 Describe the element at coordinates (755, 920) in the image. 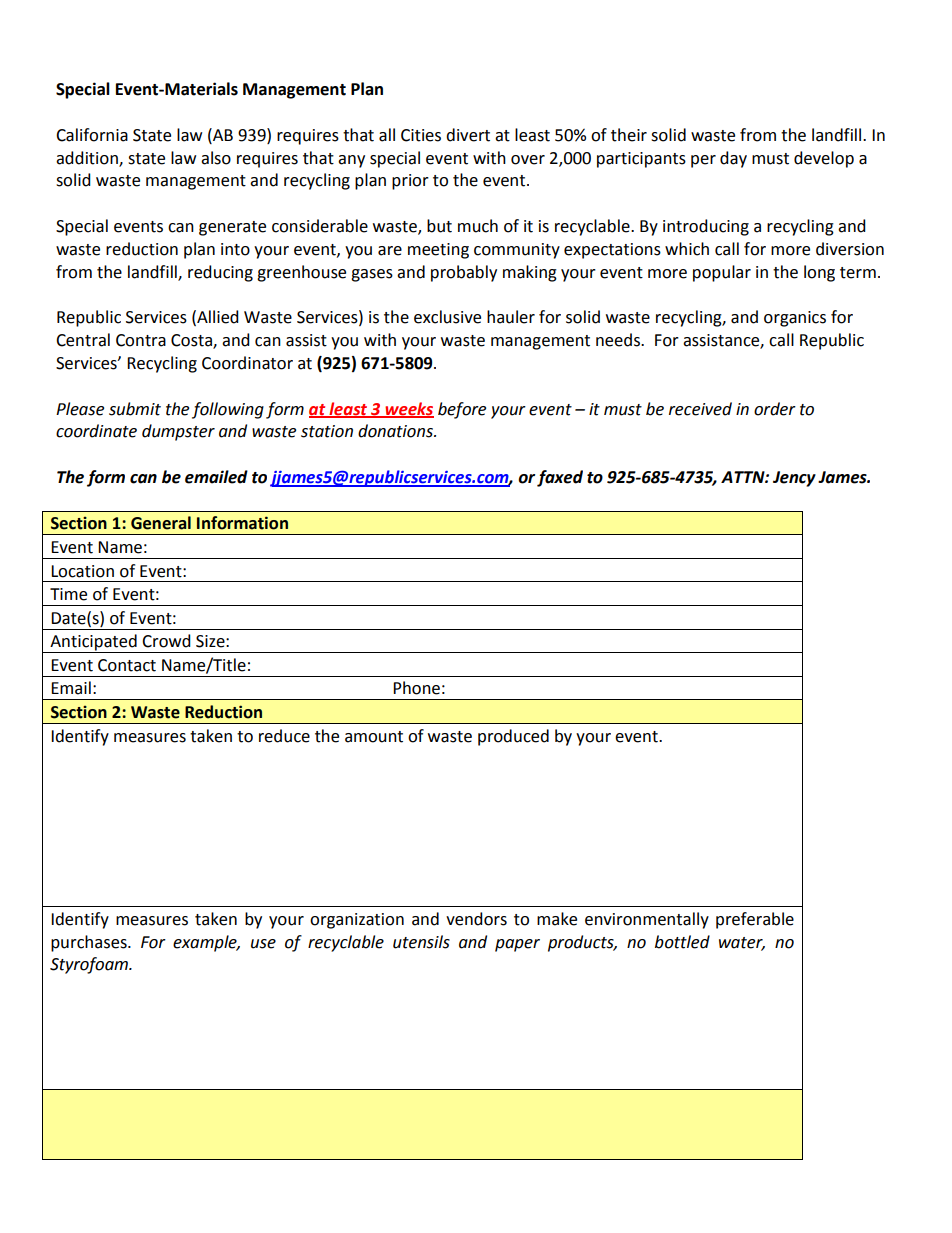

I see `preferable` at that location.
